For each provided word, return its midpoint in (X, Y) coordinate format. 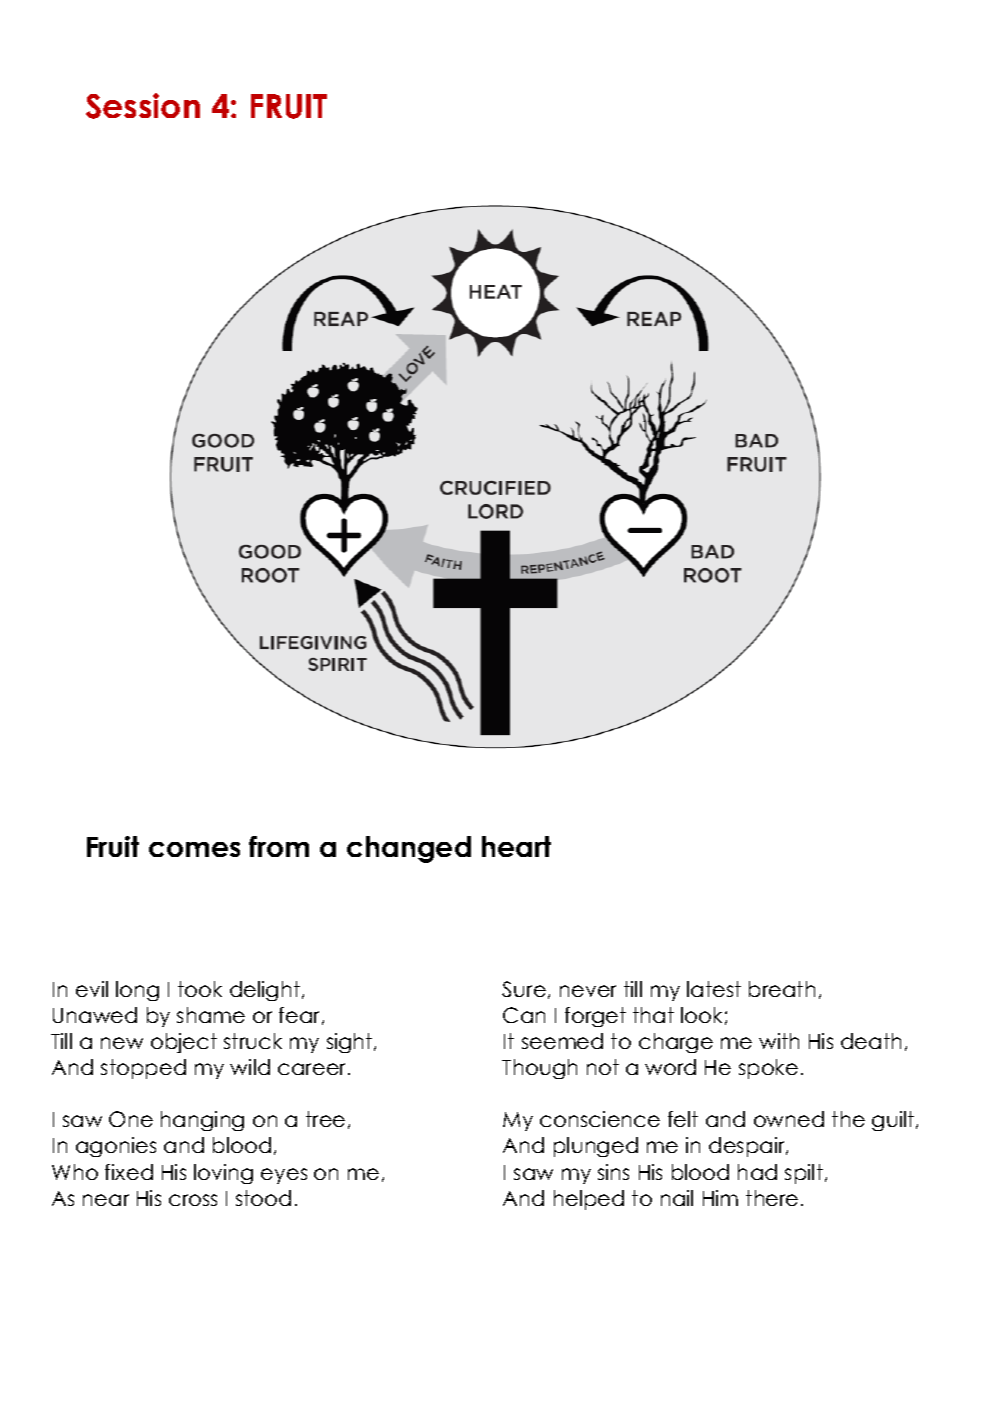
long (137, 991)
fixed (129, 1172)
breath (782, 989)
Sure (524, 989)
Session (143, 106)
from (279, 846)
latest (714, 989)
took (200, 989)
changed (409, 849)
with (779, 1041)
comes (194, 849)
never (588, 991)
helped (589, 1200)
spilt (804, 1174)
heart (516, 846)
